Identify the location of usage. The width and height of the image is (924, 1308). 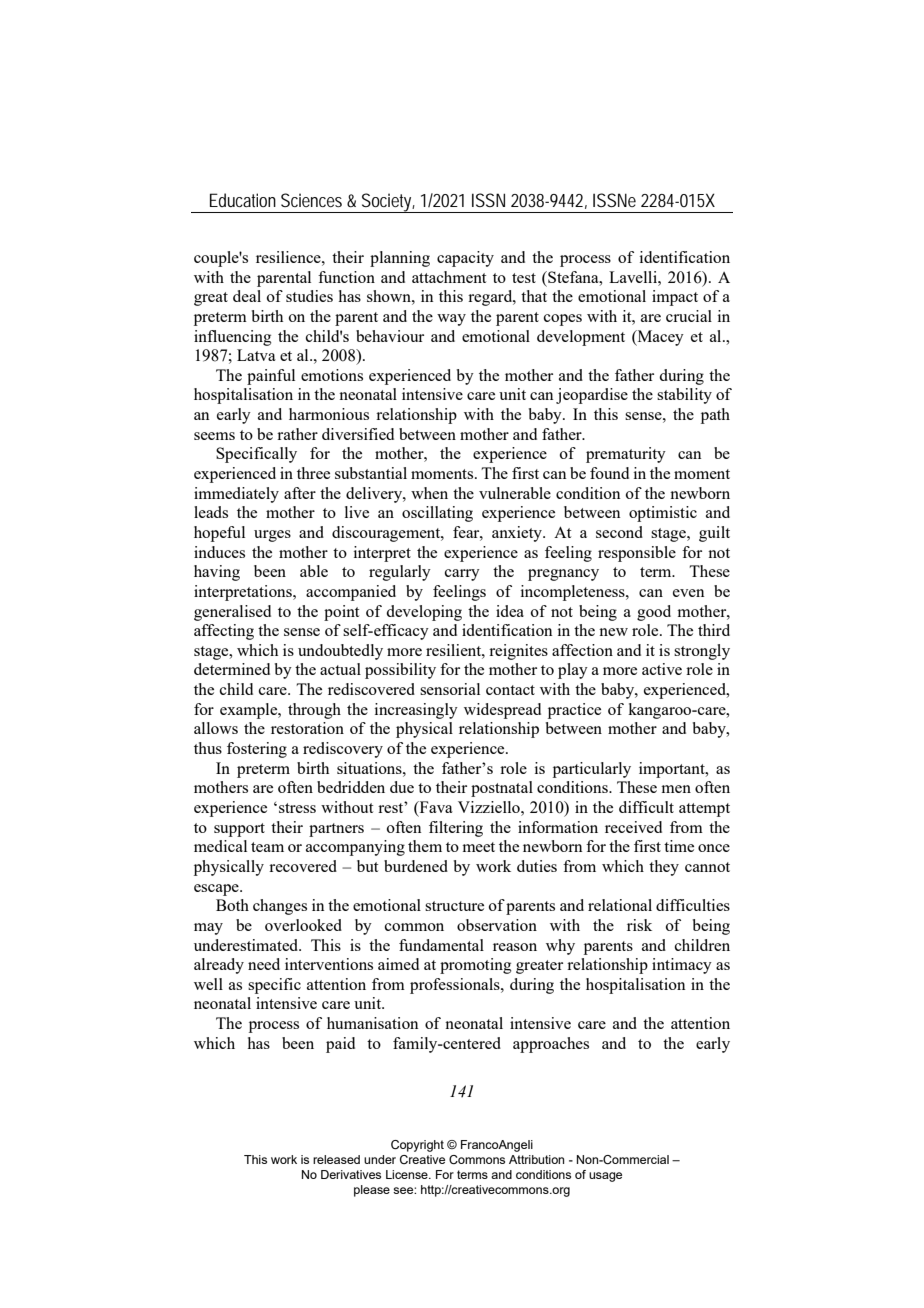
(605, 1177).
